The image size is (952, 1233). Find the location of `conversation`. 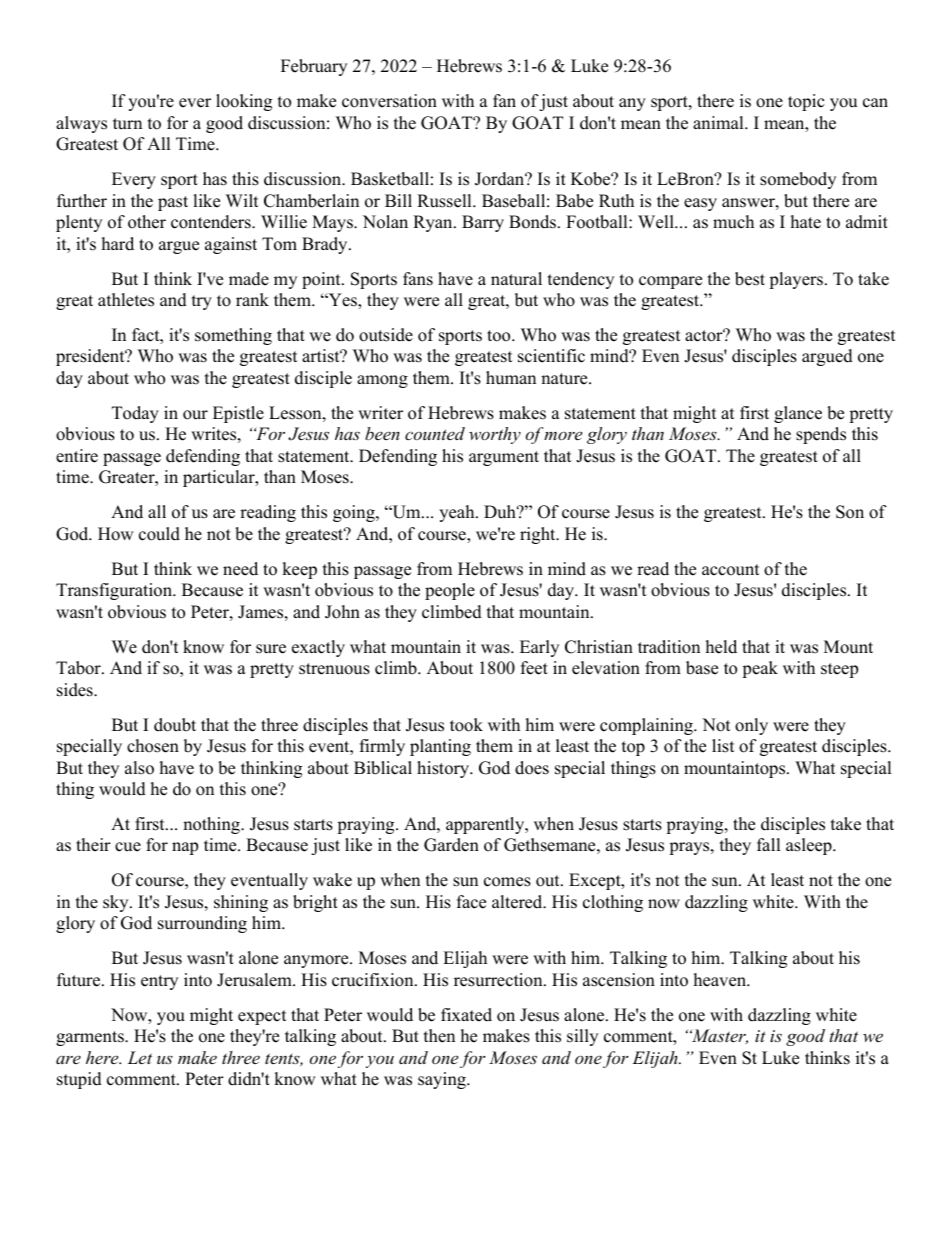

conversation is located at coordinates (389, 101).
